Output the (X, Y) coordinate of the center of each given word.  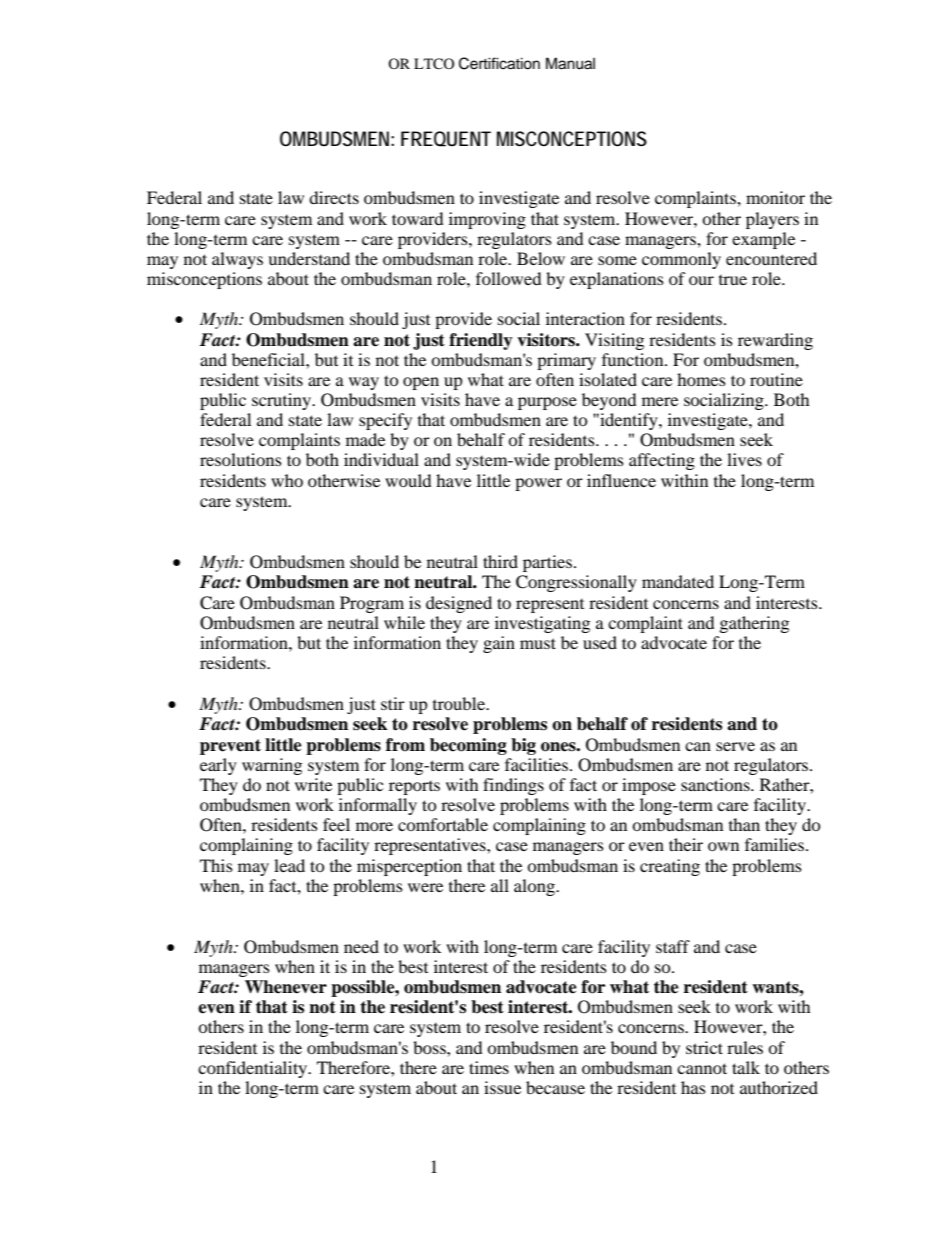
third (500, 561)
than (744, 824)
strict (704, 1047)
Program (372, 604)
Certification (499, 63)
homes (701, 379)
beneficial (269, 359)
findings (513, 786)
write (313, 784)
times (489, 1067)
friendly (481, 341)
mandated (678, 581)
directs (334, 197)
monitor (775, 197)
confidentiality (254, 1069)
